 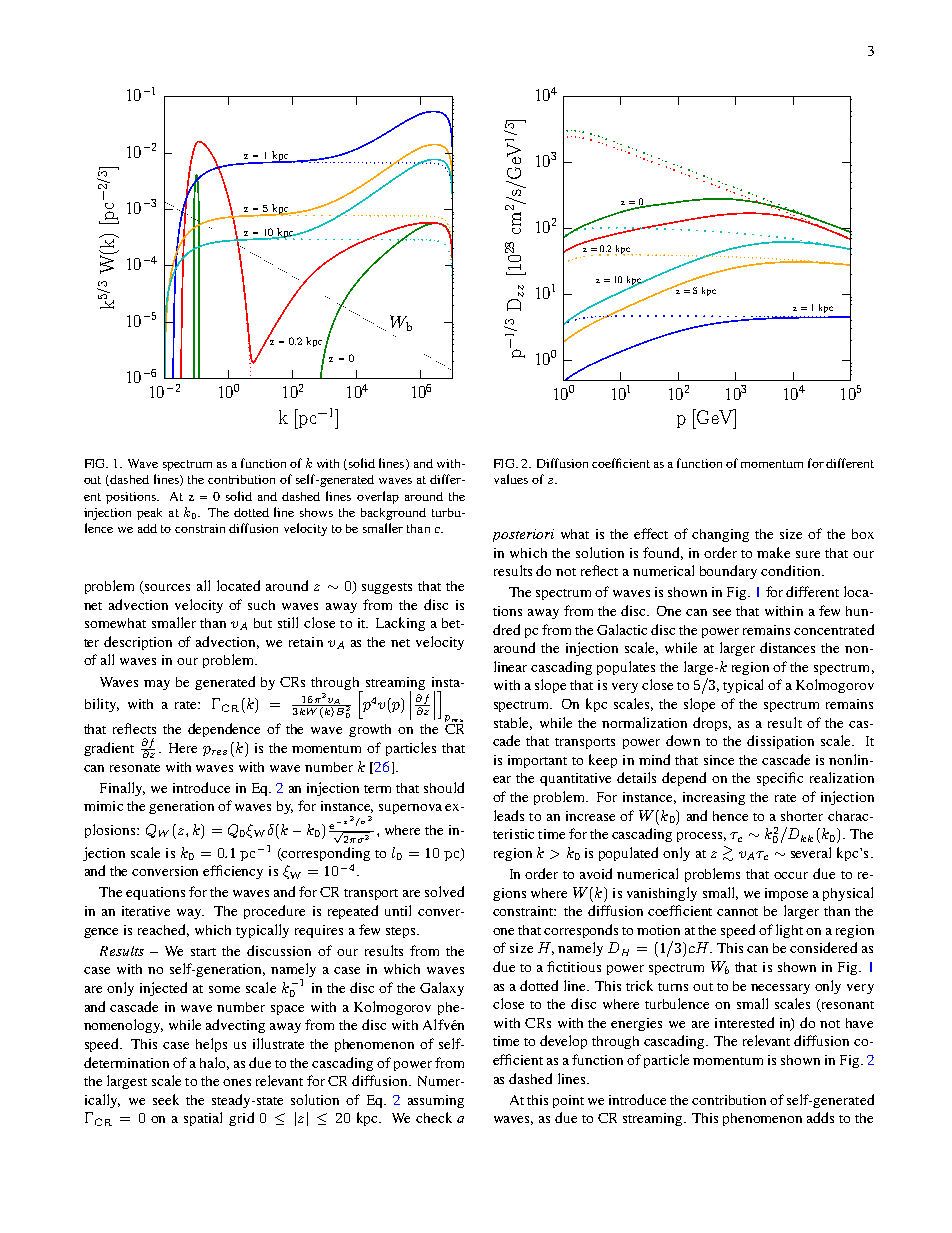 I want to click on Finally, so click(x=122, y=789).
